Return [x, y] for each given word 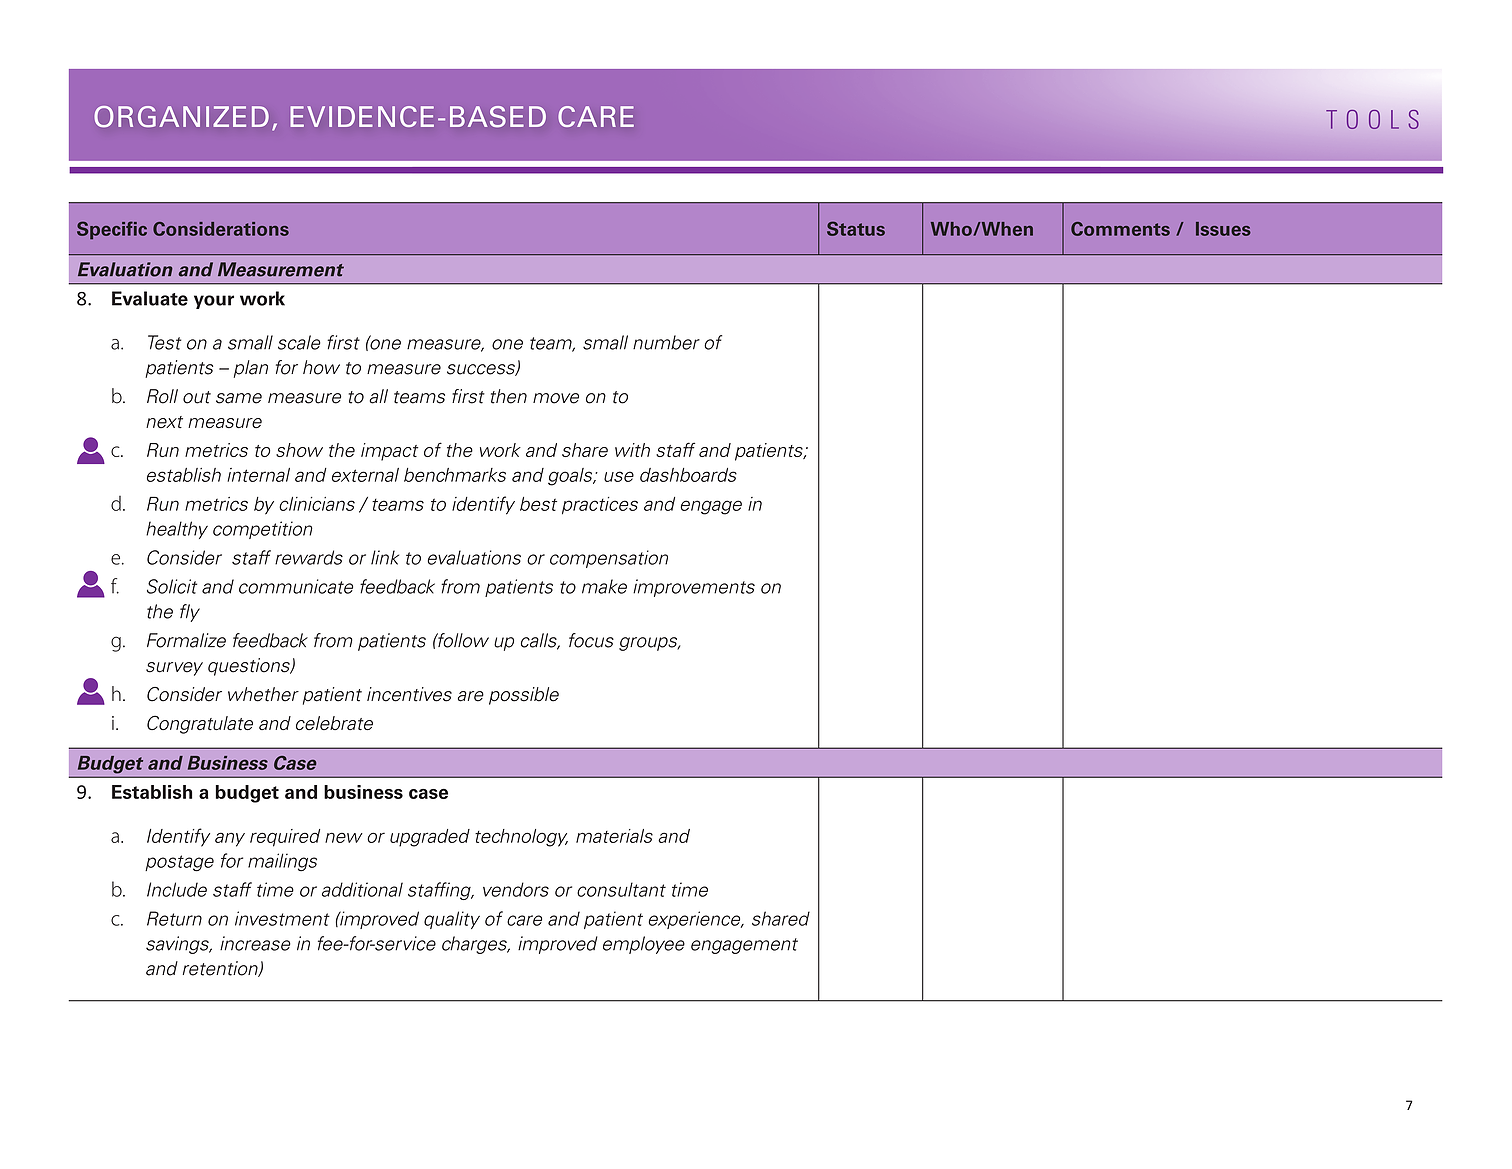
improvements [694, 588]
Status [856, 228]
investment [282, 918]
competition [263, 530]
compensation [609, 559]
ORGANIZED [181, 116]
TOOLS [1372, 119]
